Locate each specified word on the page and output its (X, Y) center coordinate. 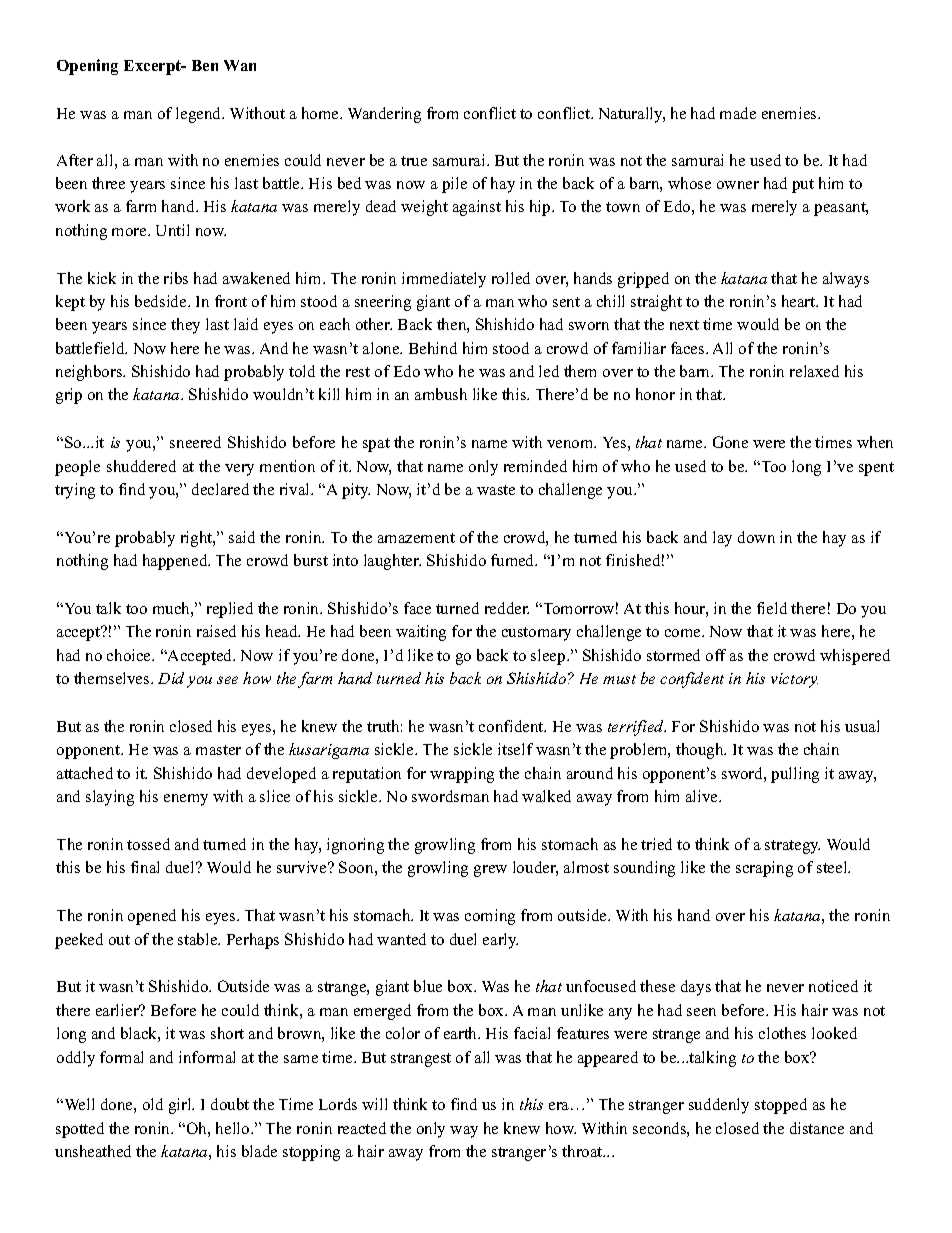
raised (216, 631)
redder (507, 608)
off (716, 655)
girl (181, 1106)
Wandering (384, 115)
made (738, 113)
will (374, 1104)
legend (200, 115)
